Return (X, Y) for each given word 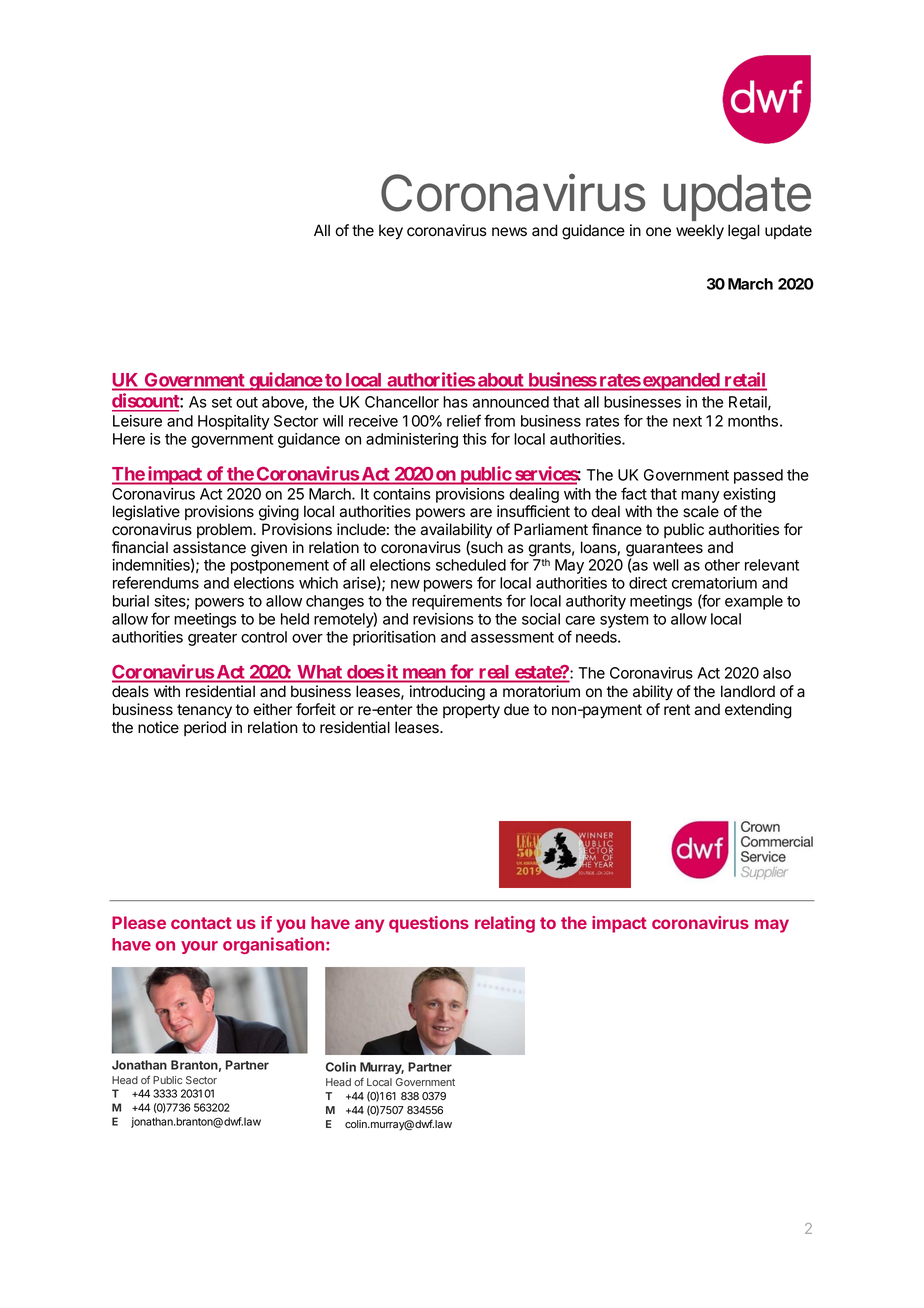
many (700, 497)
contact (201, 923)
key (391, 232)
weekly (700, 232)
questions (429, 924)
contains (402, 494)
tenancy (204, 711)
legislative (146, 513)
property (471, 711)
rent (677, 709)
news (509, 232)
